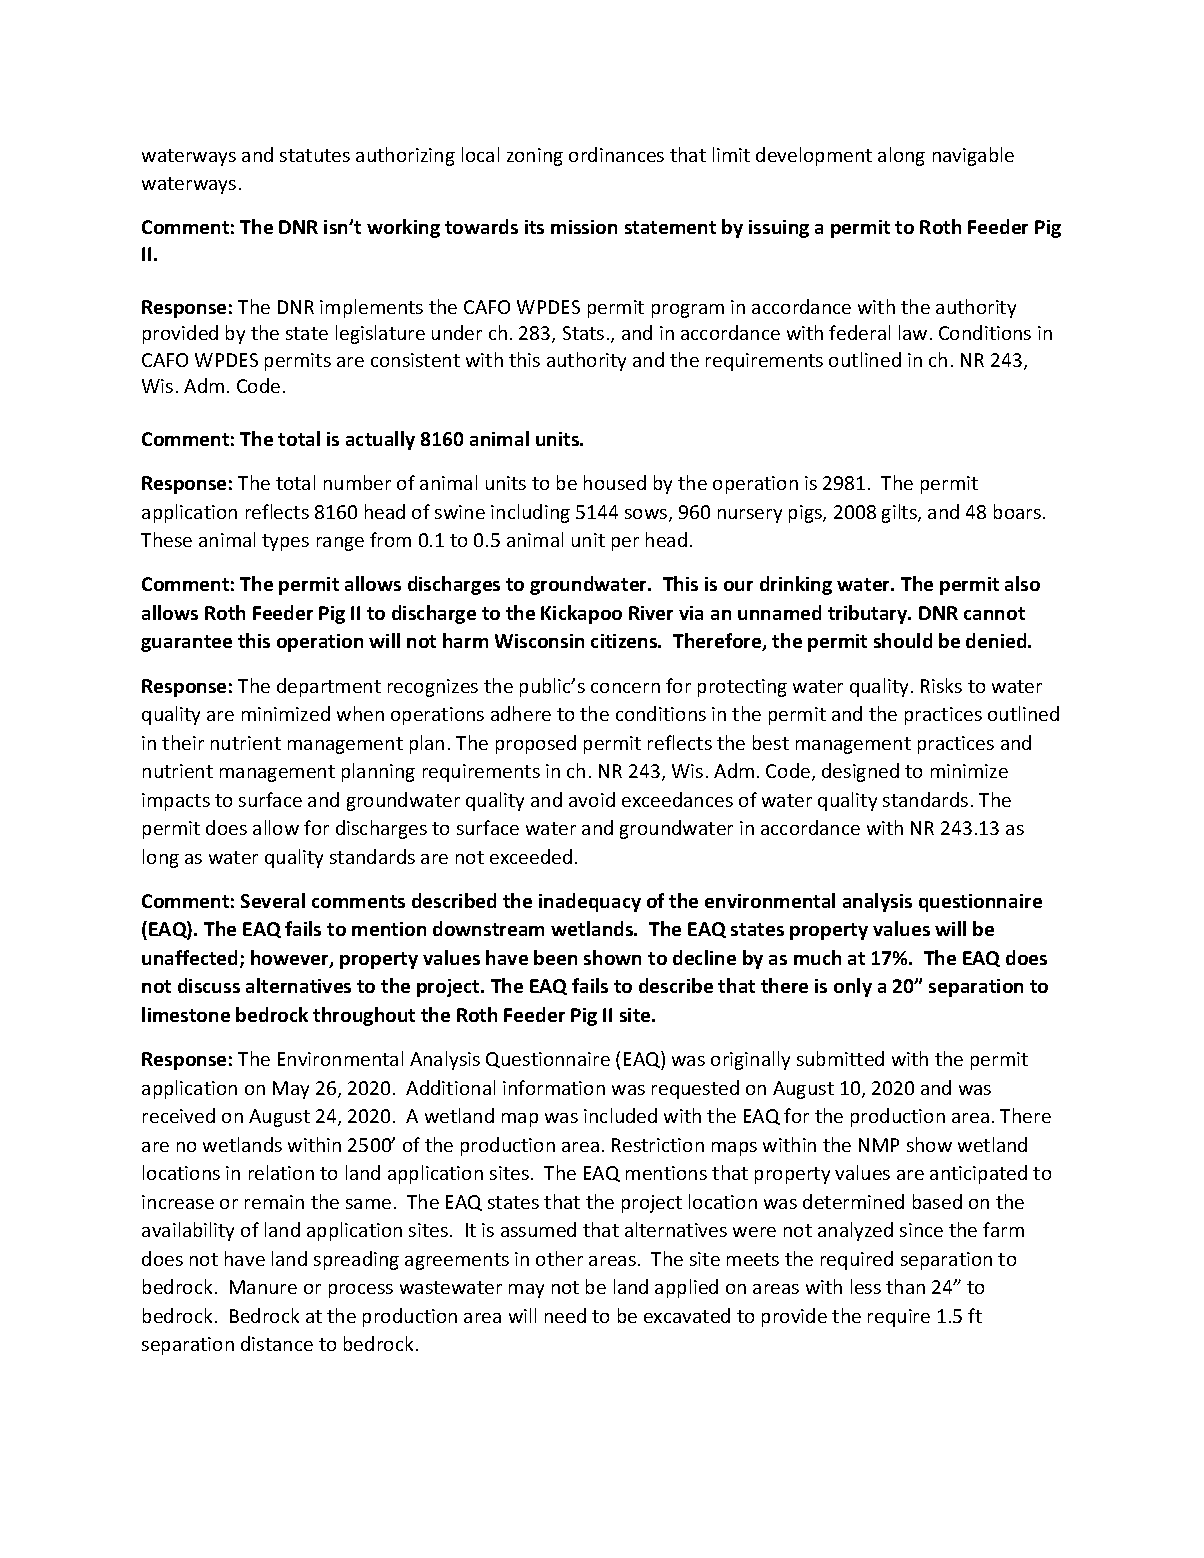 The height and width of the screenshot is (1558, 1204). Describe the element at coordinates (900, 513) in the screenshot. I see `gilts` at that location.
